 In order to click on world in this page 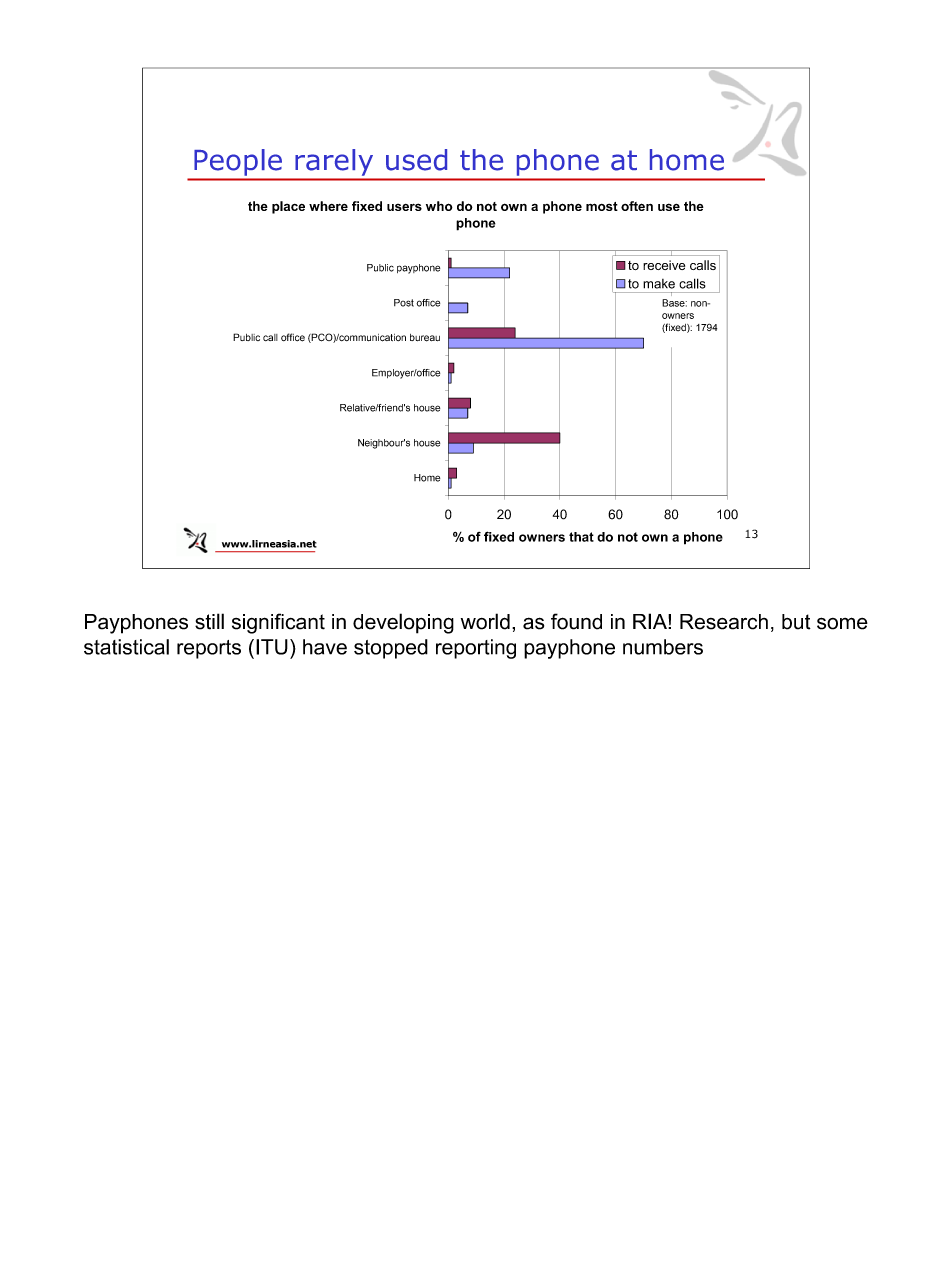, I will do `click(485, 621)`.
